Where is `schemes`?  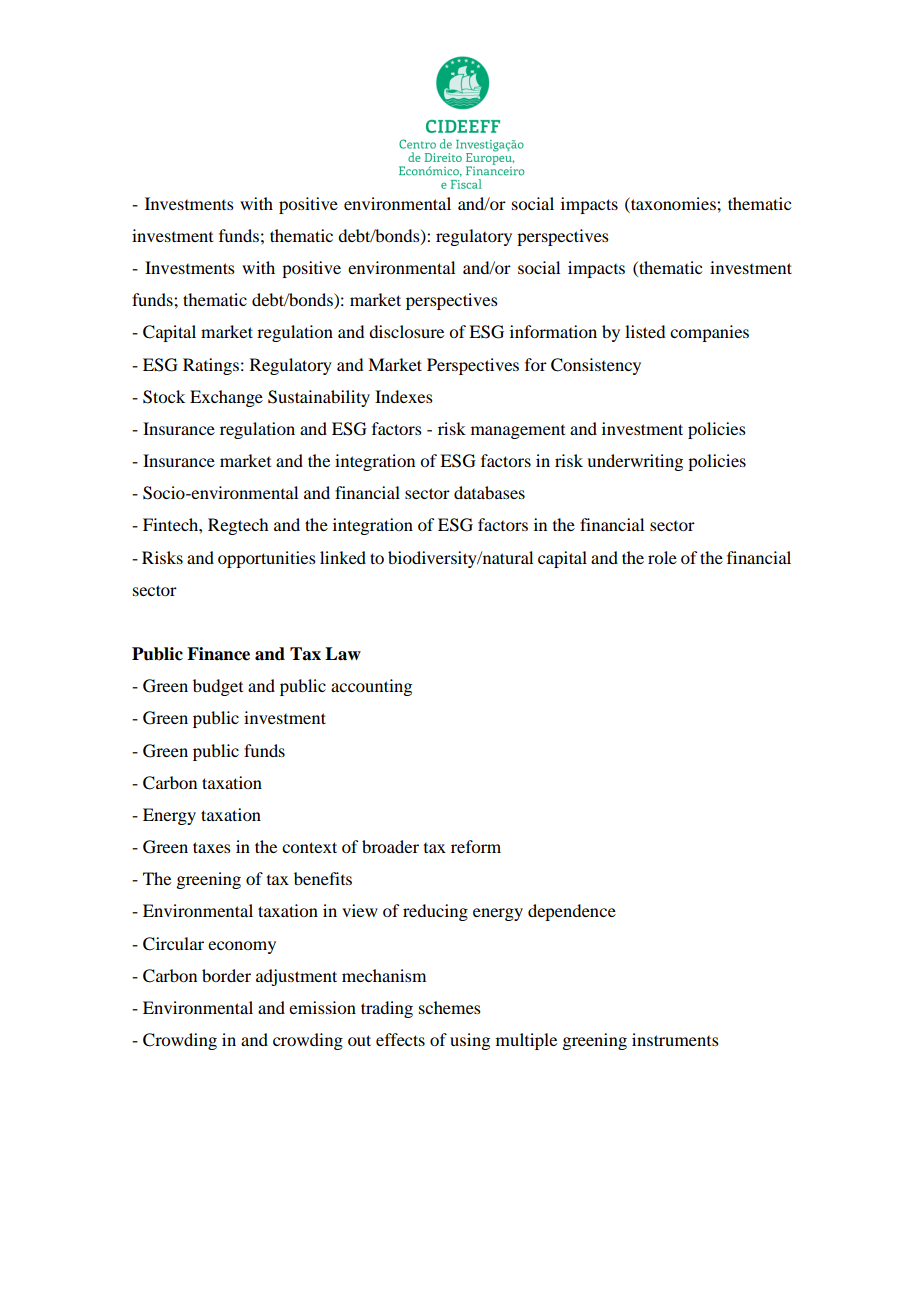
schemes is located at coordinates (450, 1007).
